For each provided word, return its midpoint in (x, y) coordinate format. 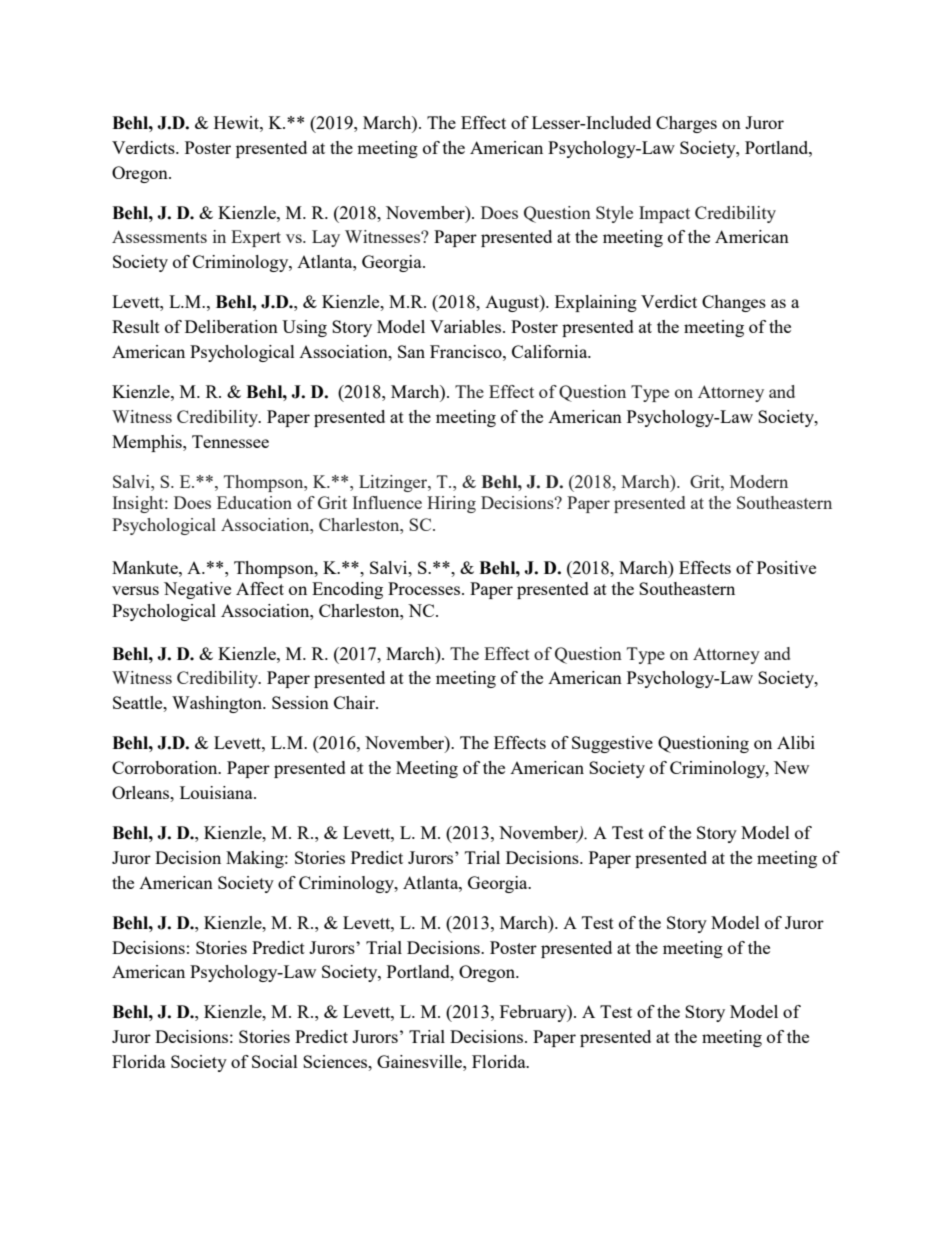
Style (614, 214)
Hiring (451, 504)
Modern (759, 481)
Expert (256, 238)
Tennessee (230, 441)
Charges (686, 124)
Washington (218, 704)
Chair (355, 702)
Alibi (796, 742)
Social (275, 1061)
